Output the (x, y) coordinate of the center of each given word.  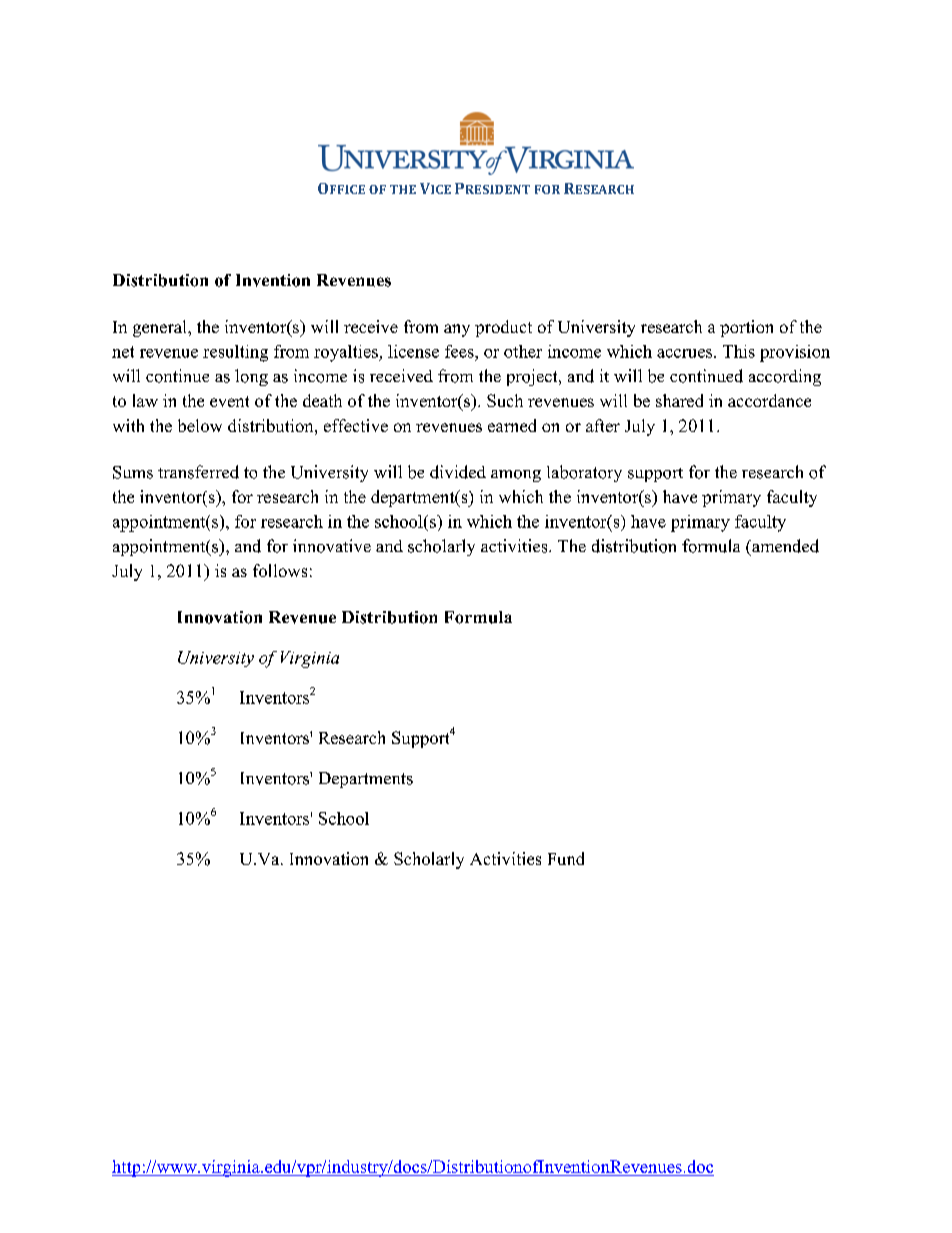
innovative (332, 546)
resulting (235, 353)
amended (784, 546)
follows (280, 570)
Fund (566, 858)
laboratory (584, 473)
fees (460, 351)
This (739, 351)
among (516, 476)
